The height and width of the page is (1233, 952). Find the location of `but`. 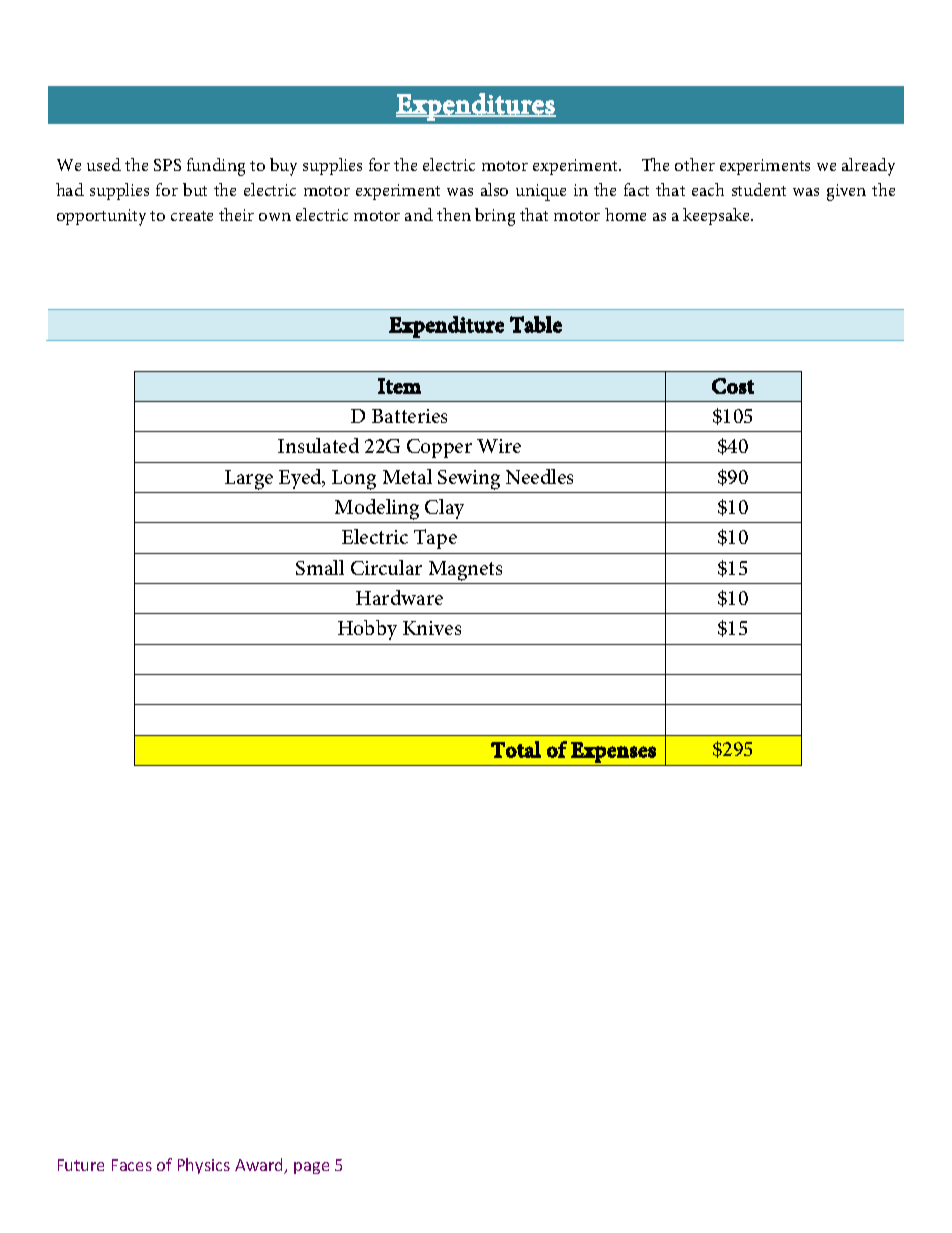

but is located at coordinates (195, 189).
